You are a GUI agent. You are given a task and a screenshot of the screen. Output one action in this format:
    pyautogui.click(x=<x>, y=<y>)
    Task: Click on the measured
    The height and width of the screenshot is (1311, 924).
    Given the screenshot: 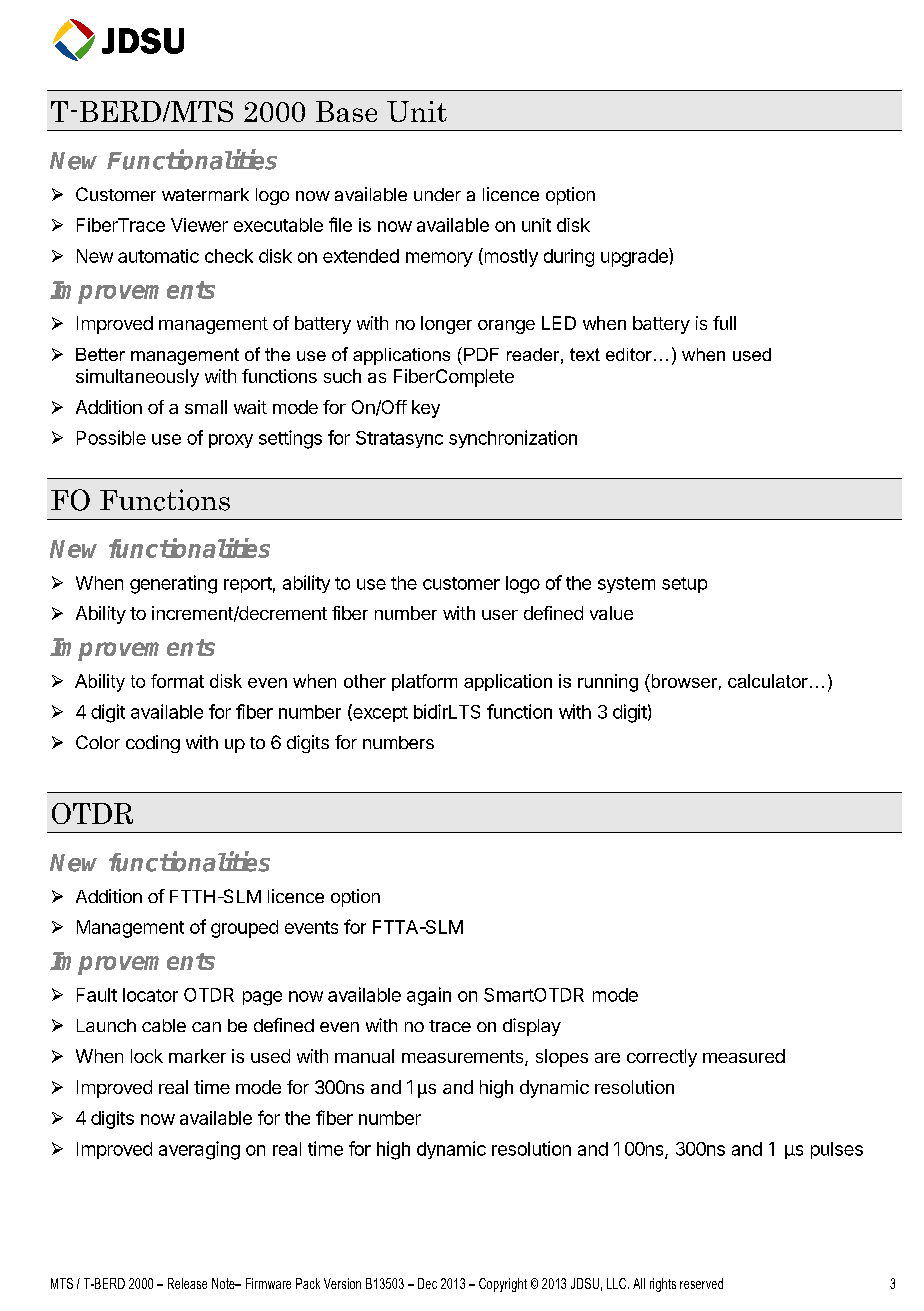 What is the action you would take?
    pyautogui.click(x=744, y=1056)
